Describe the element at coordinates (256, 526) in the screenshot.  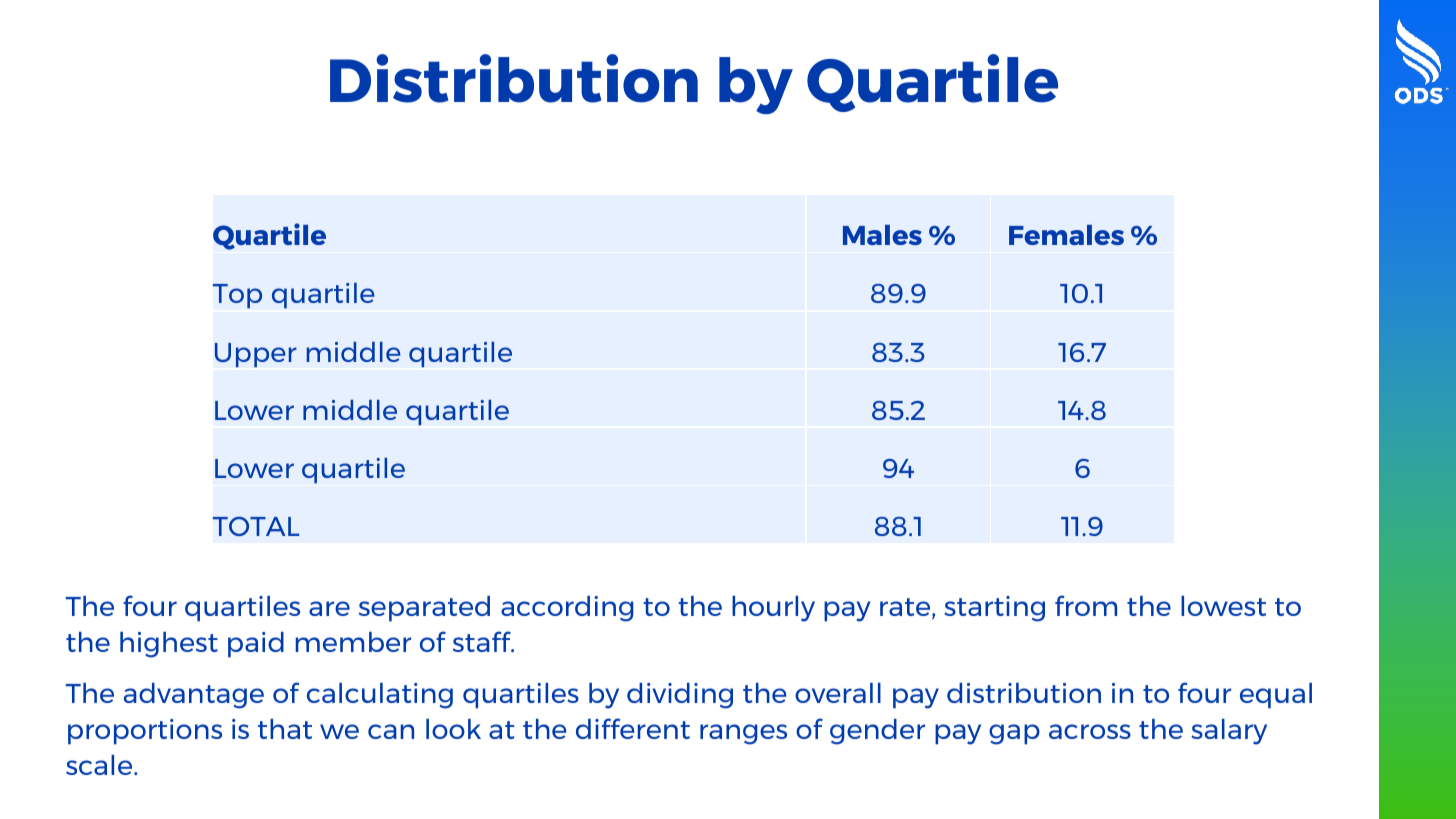
I see `TOTAL` at that location.
